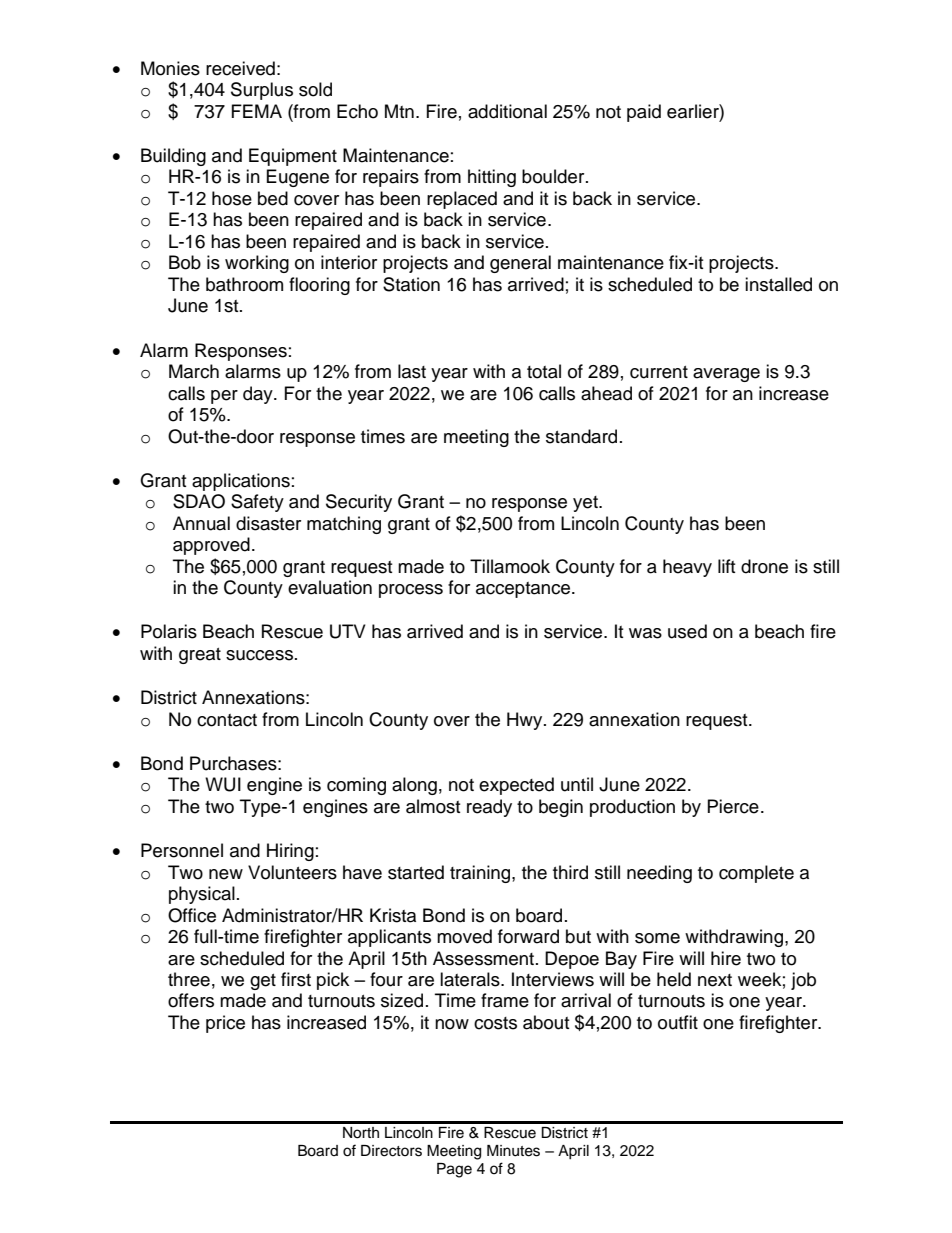  I want to click on acceptance, so click(524, 590).
